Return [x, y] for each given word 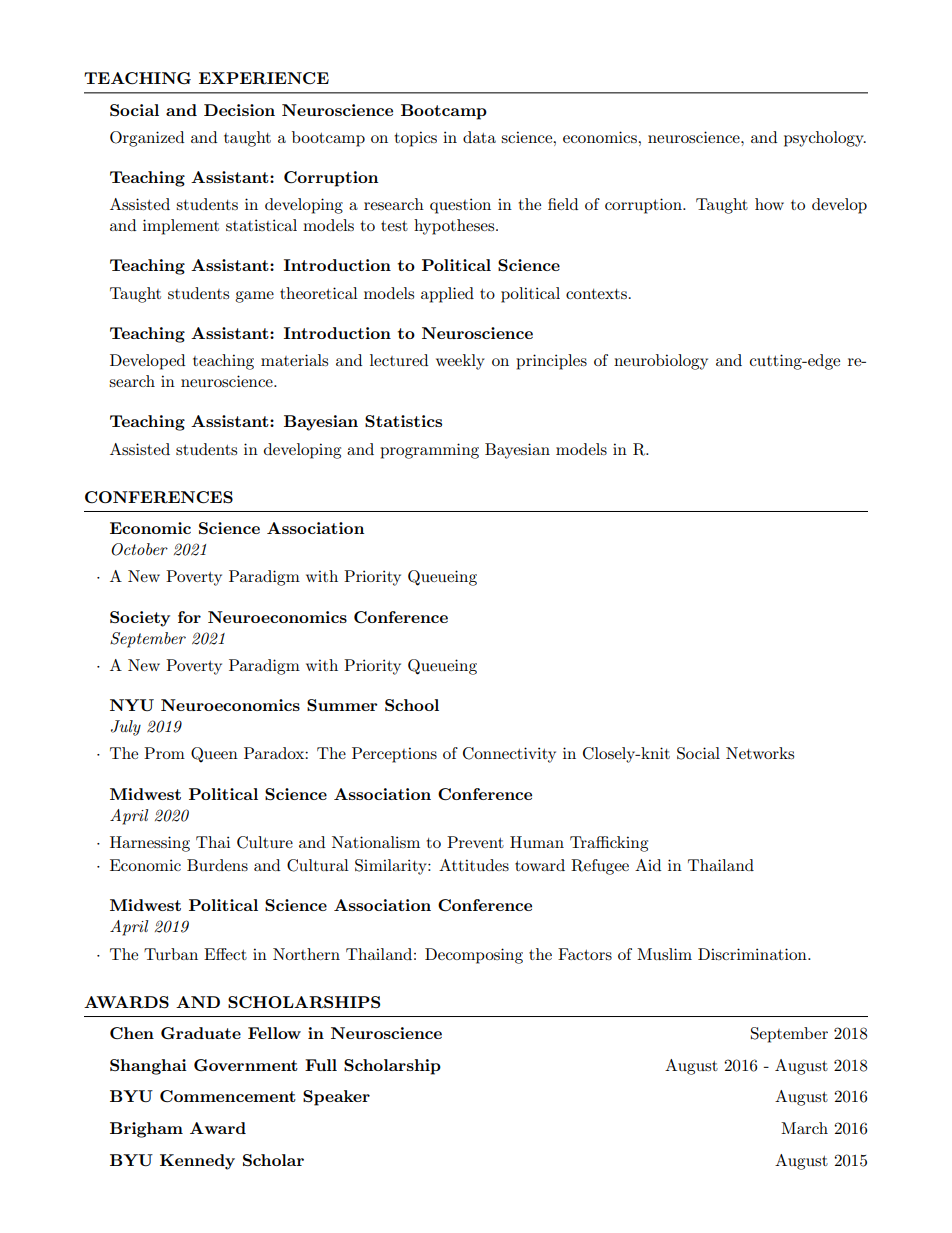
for [189, 617]
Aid [648, 865]
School [412, 705]
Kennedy [197, 1162]
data [479, 137]
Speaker [336, 1098]
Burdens [217, 865]
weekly [460, 362]
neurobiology [661, 362]
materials [294, 360]
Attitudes [474, 865]
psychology [825, 139]
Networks [760, 753]
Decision [239, 110]
